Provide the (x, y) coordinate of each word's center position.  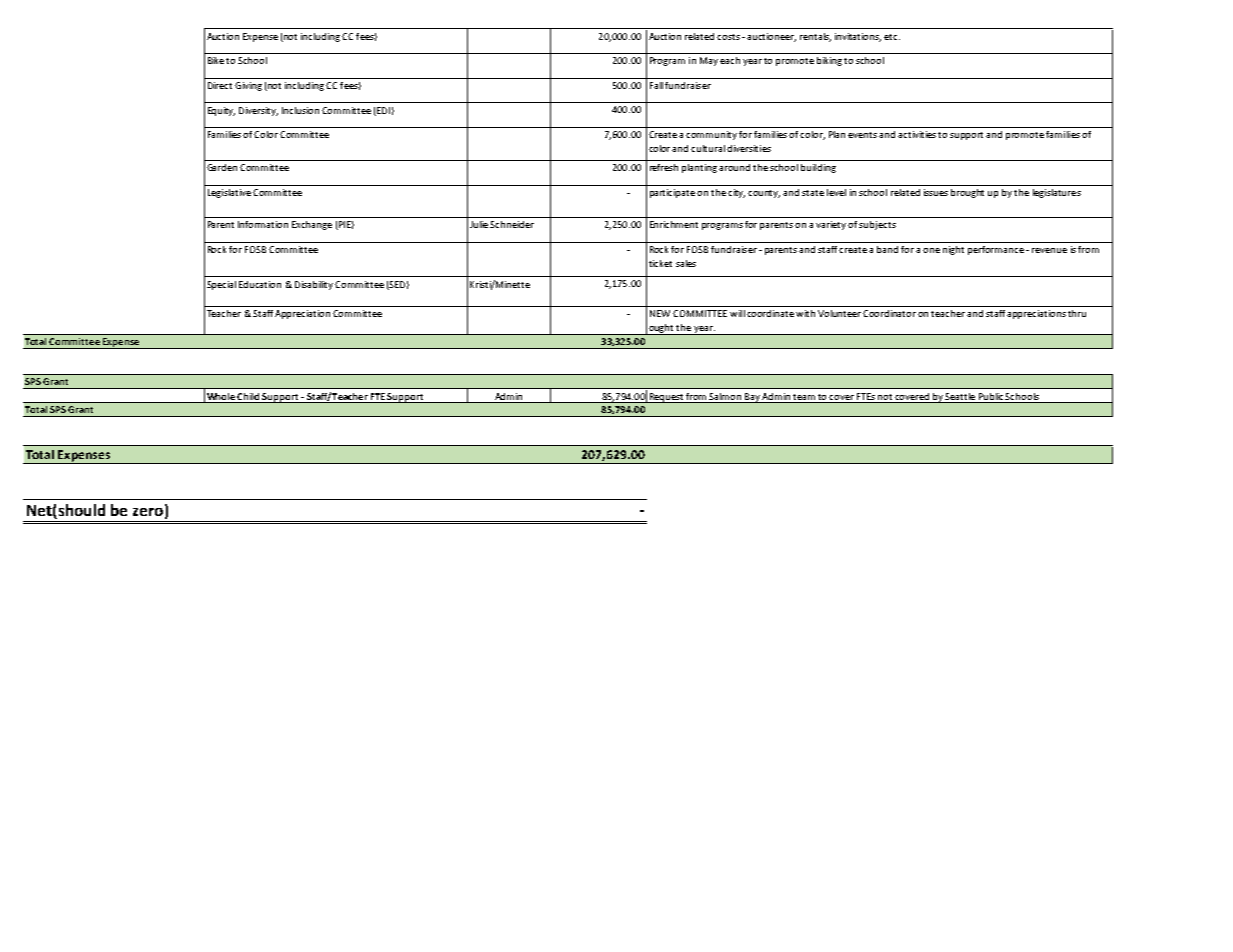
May (709, 61)
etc (892, 37)
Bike (217, 60)
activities (918, 134)
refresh (664, 167)
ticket (660, 263)
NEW (660, 313)
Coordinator (889, 313)
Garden (222, 167)
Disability (315, 285)
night (953, 250)
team (804, 397)
